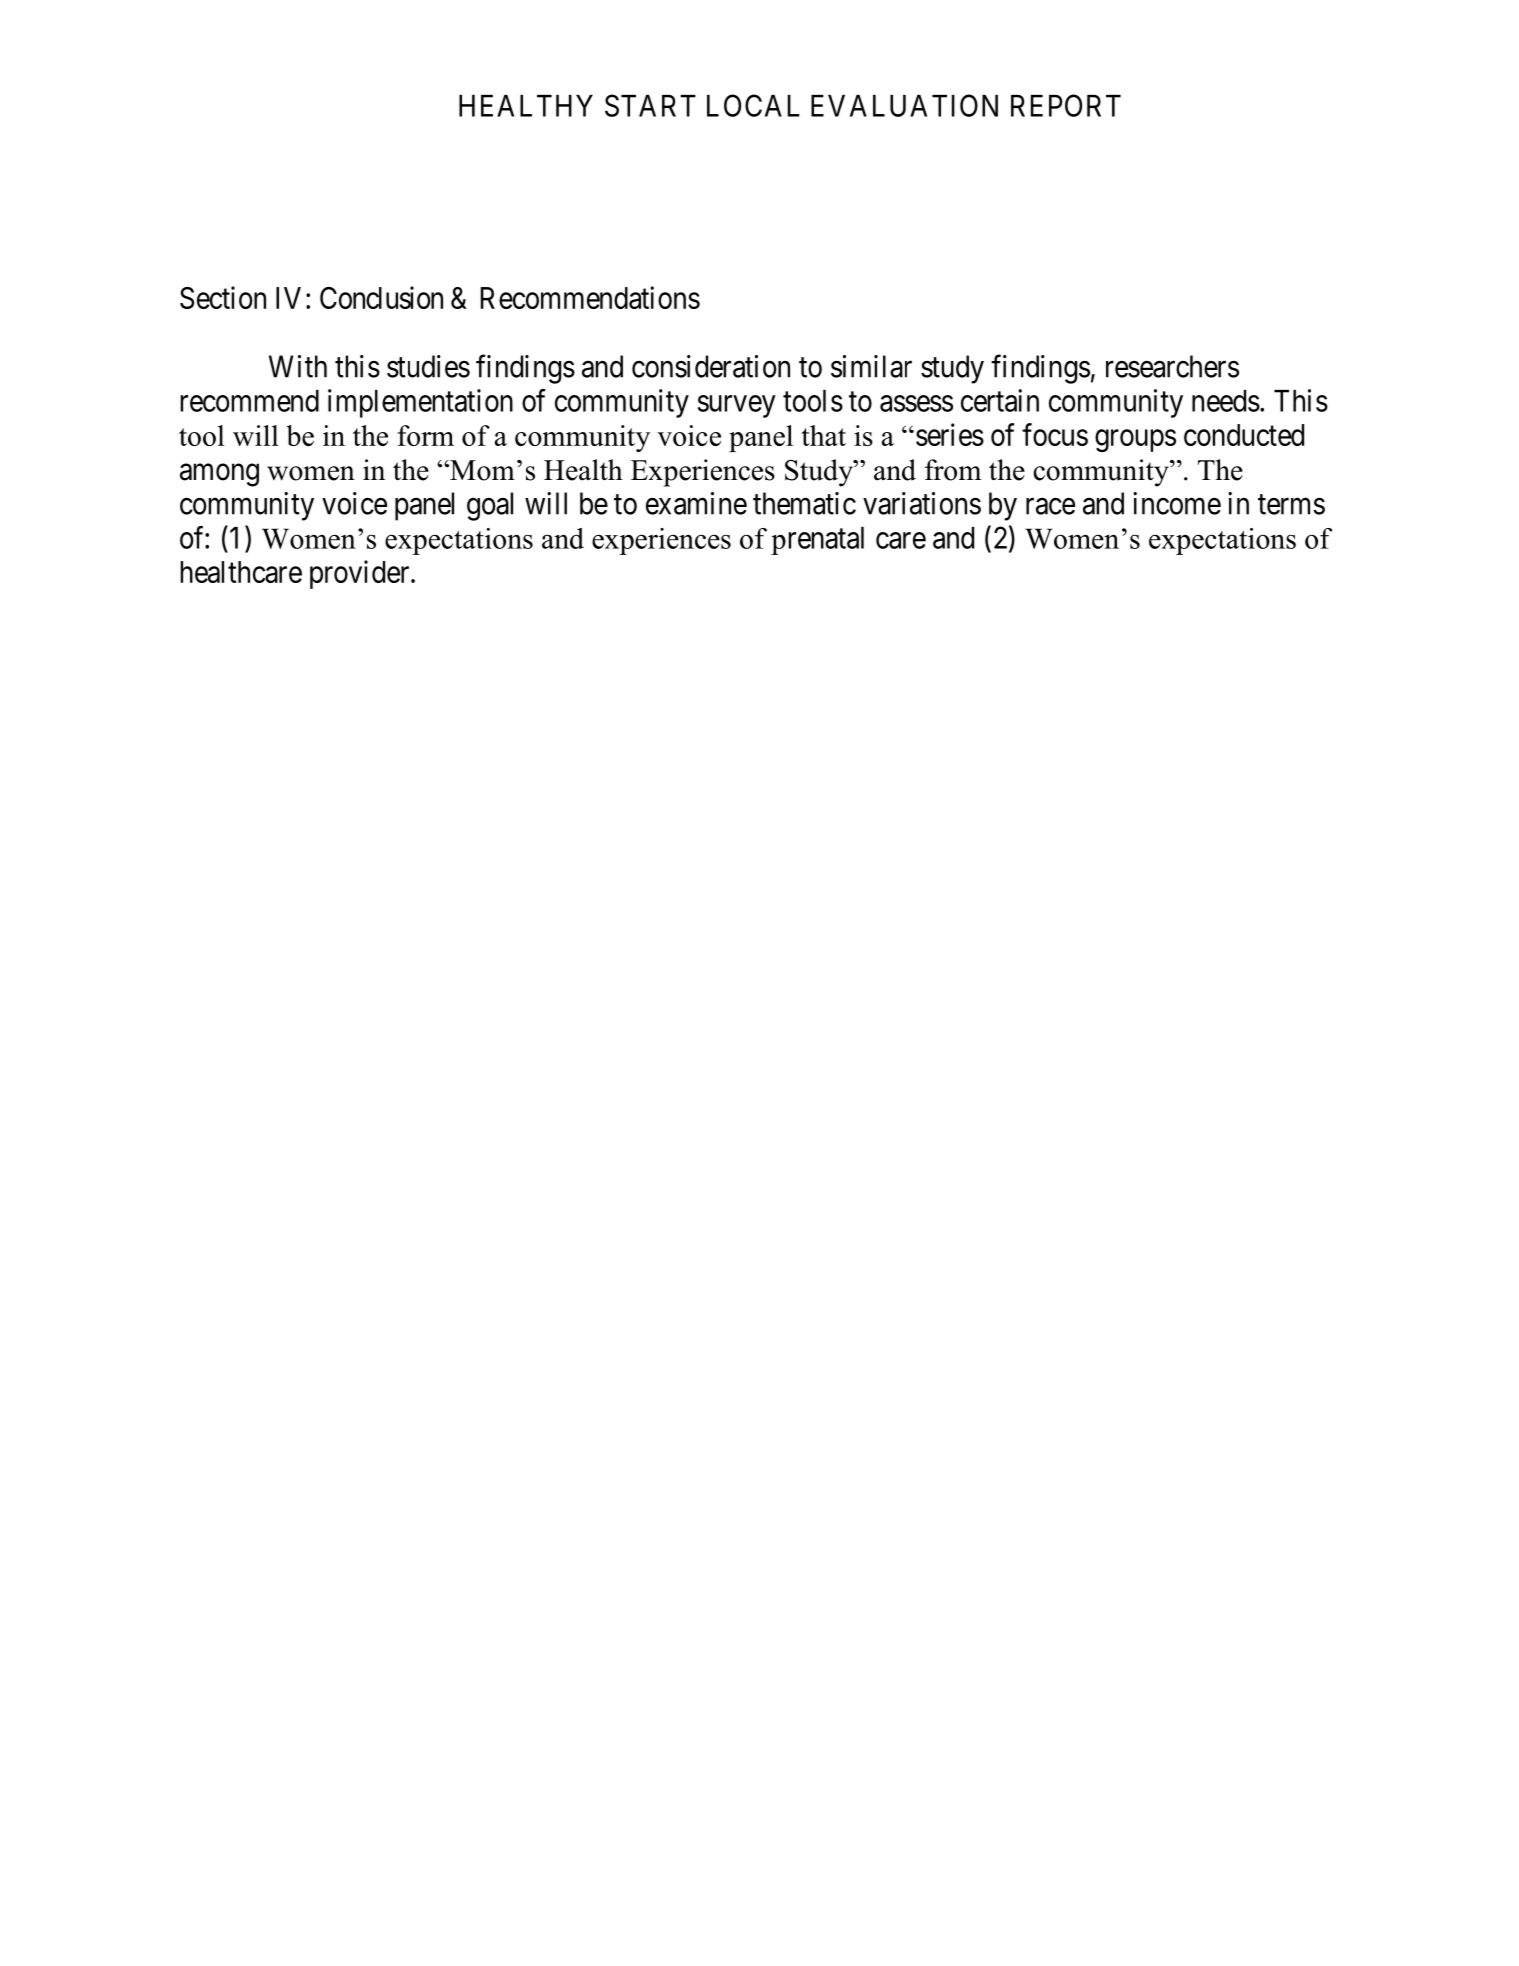  Describe the element at coordinates (823, 435) in the screenshot. I see `that` at that location.
